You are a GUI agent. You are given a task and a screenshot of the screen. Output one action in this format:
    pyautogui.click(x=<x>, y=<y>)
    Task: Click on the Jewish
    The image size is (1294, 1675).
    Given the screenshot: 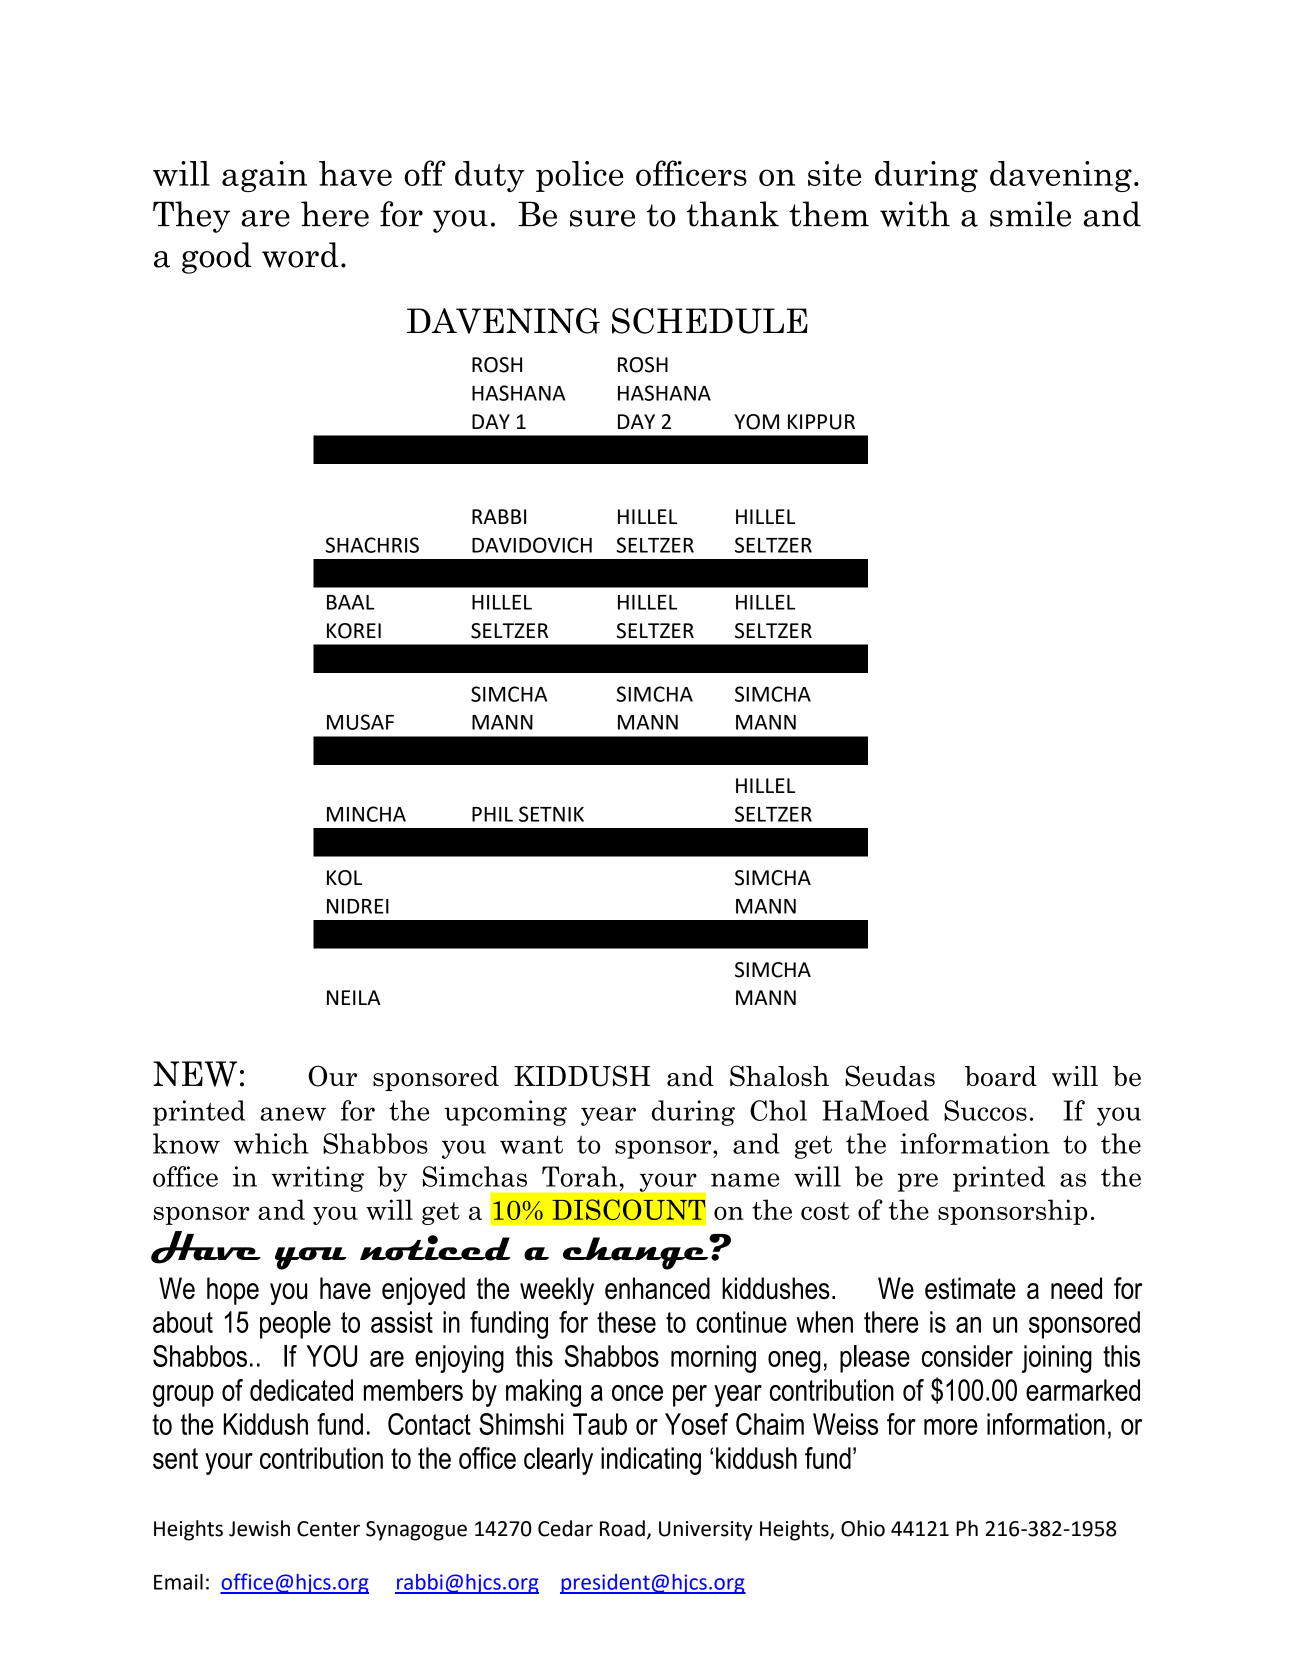 What is the action you would take?
    pyautogui.click(x=259, y=1528)
